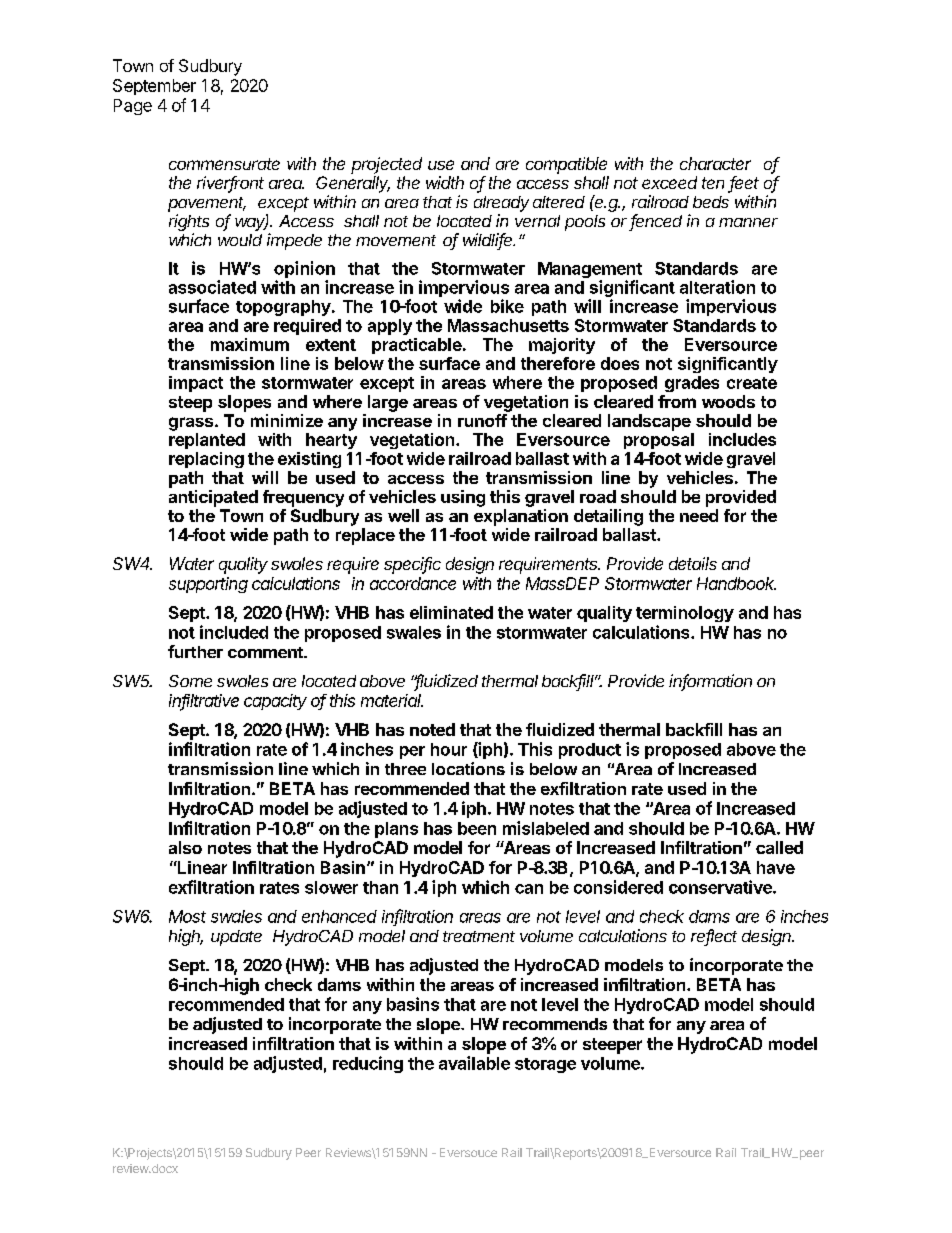 The image size is (952, 1233). Describe the element at coordinates (204, 702) in the page. I see `infiltrative` at that location.
